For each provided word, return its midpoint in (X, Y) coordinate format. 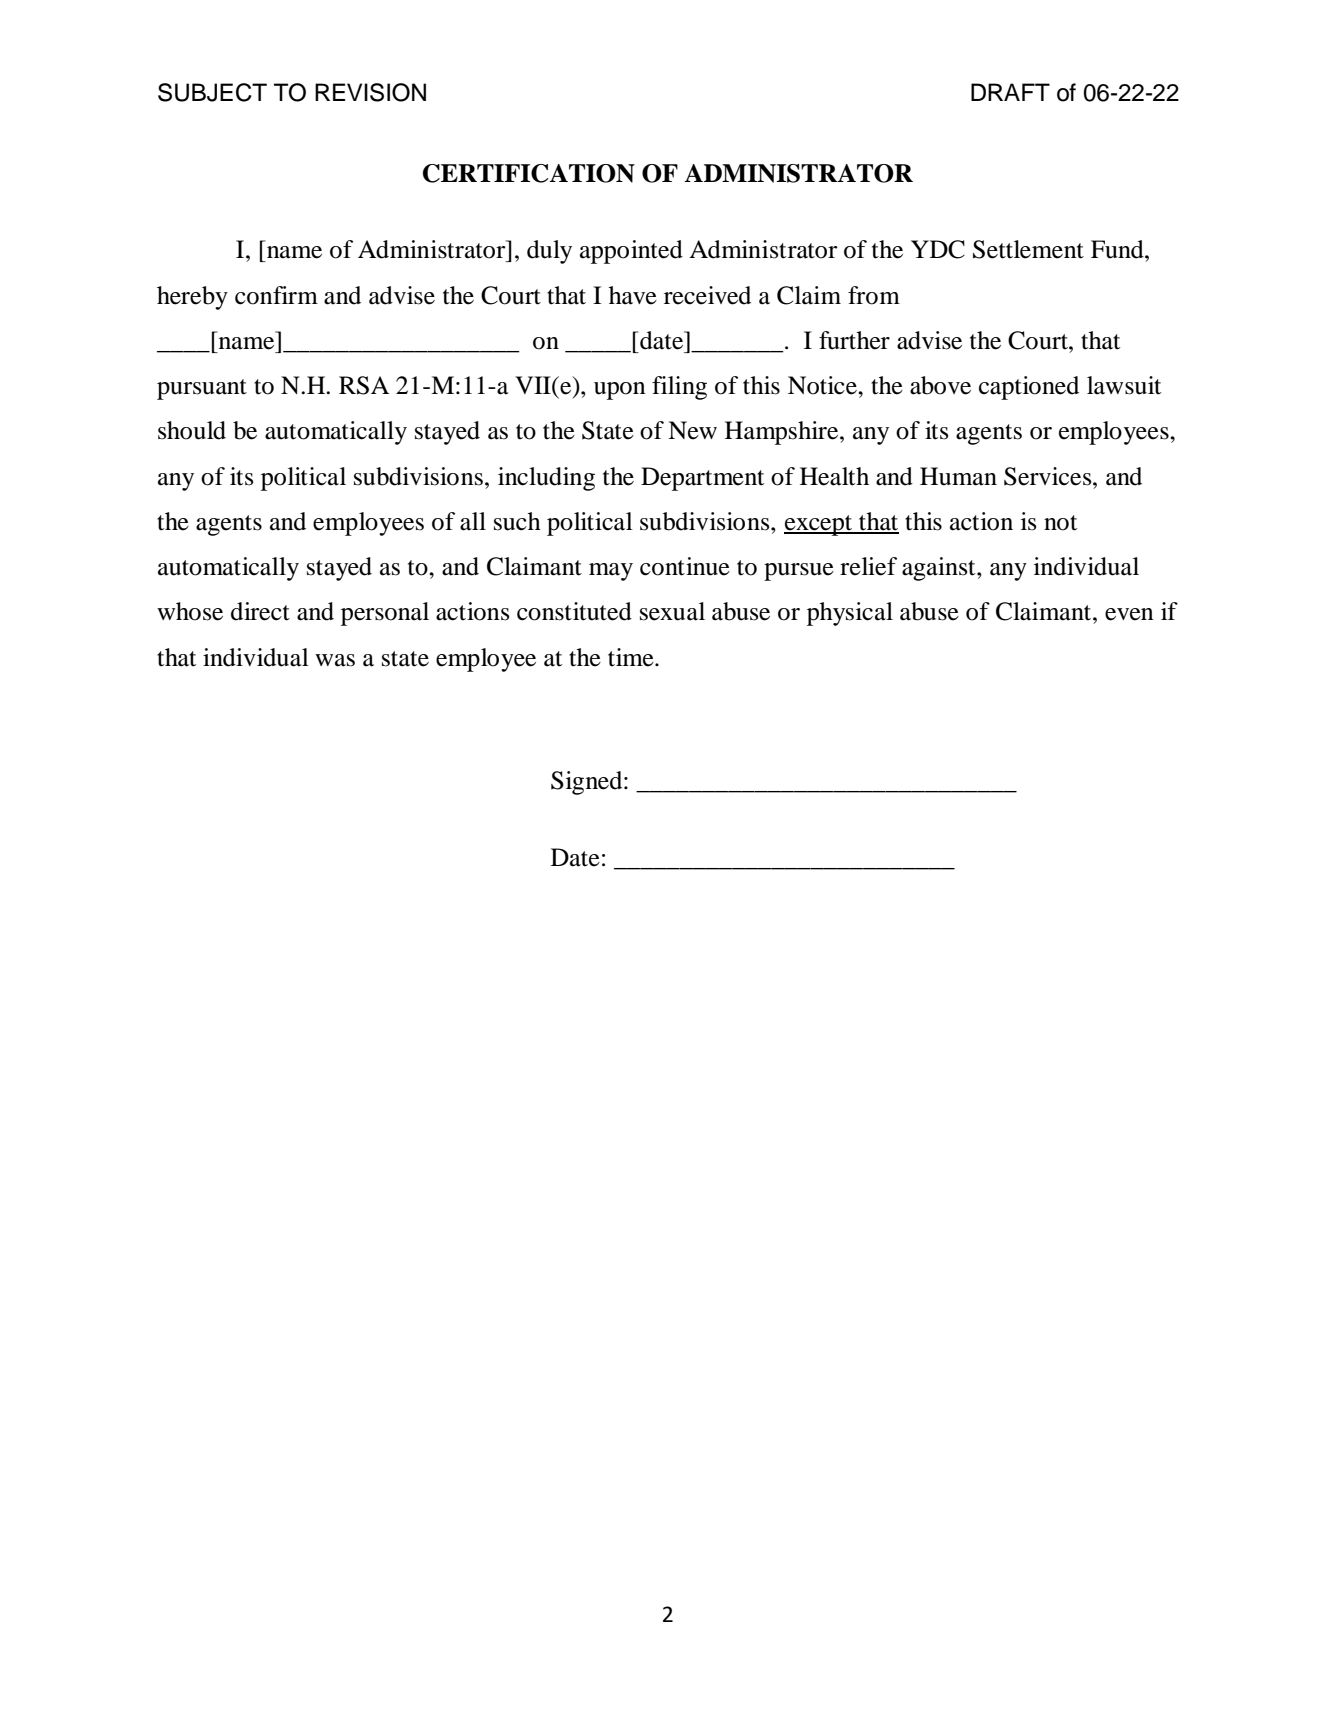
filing (679, 388)
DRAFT (1010, 92)
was (335, 660)
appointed (631, 252)
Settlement (1028, 249)
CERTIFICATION (529, 173)
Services (1049, 476)
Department (702, 479)
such (517, 521)
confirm (276, 295)
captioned (1029, 388)
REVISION (370, 92)
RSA (364, 385)
